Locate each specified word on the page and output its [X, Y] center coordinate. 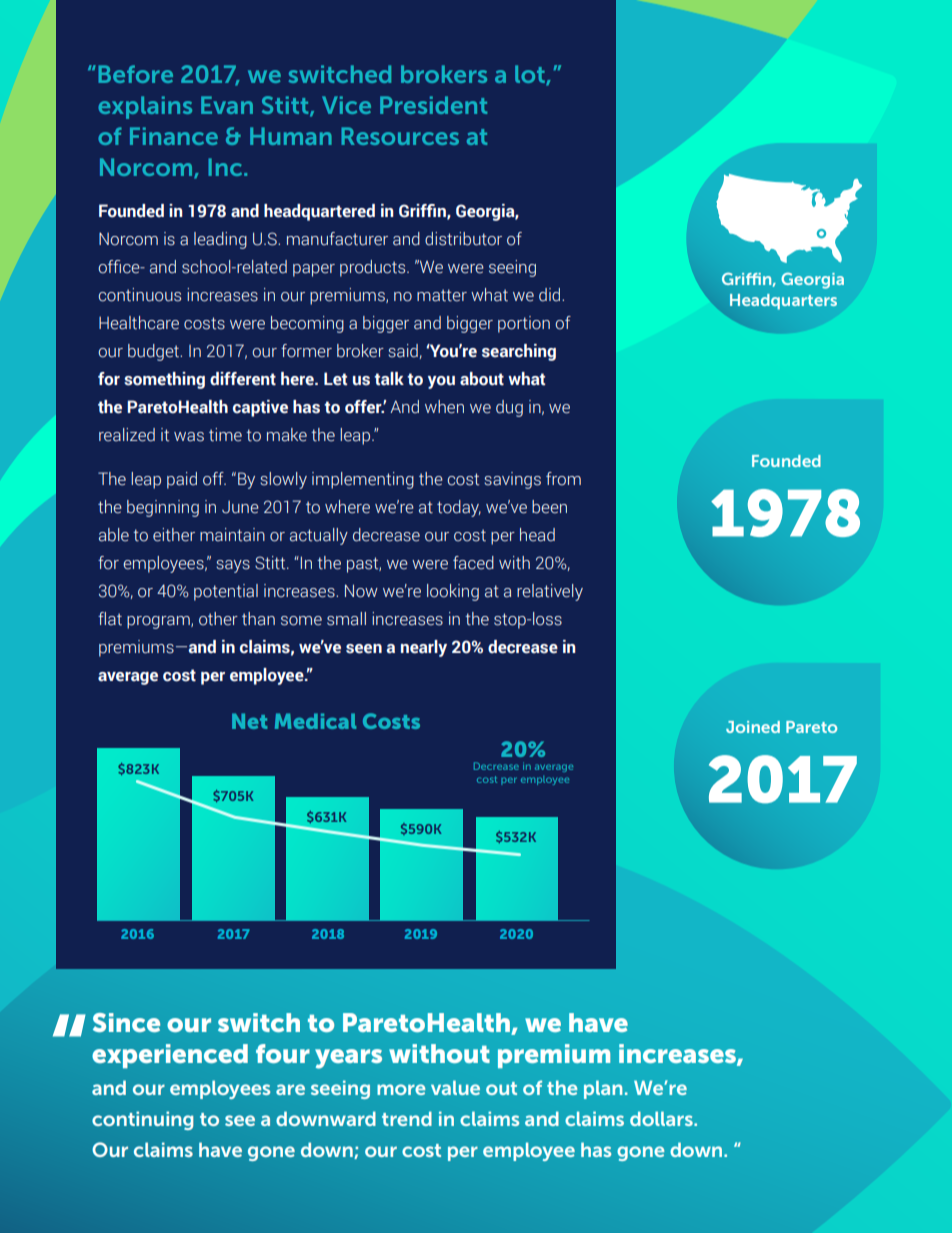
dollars [662, 1118]
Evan [227, 105]
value [455, 1087]
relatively [550, 592]
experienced [170, 1056]
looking [453, 592]
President [433, 105]
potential [226, 592]
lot [531, 75]
